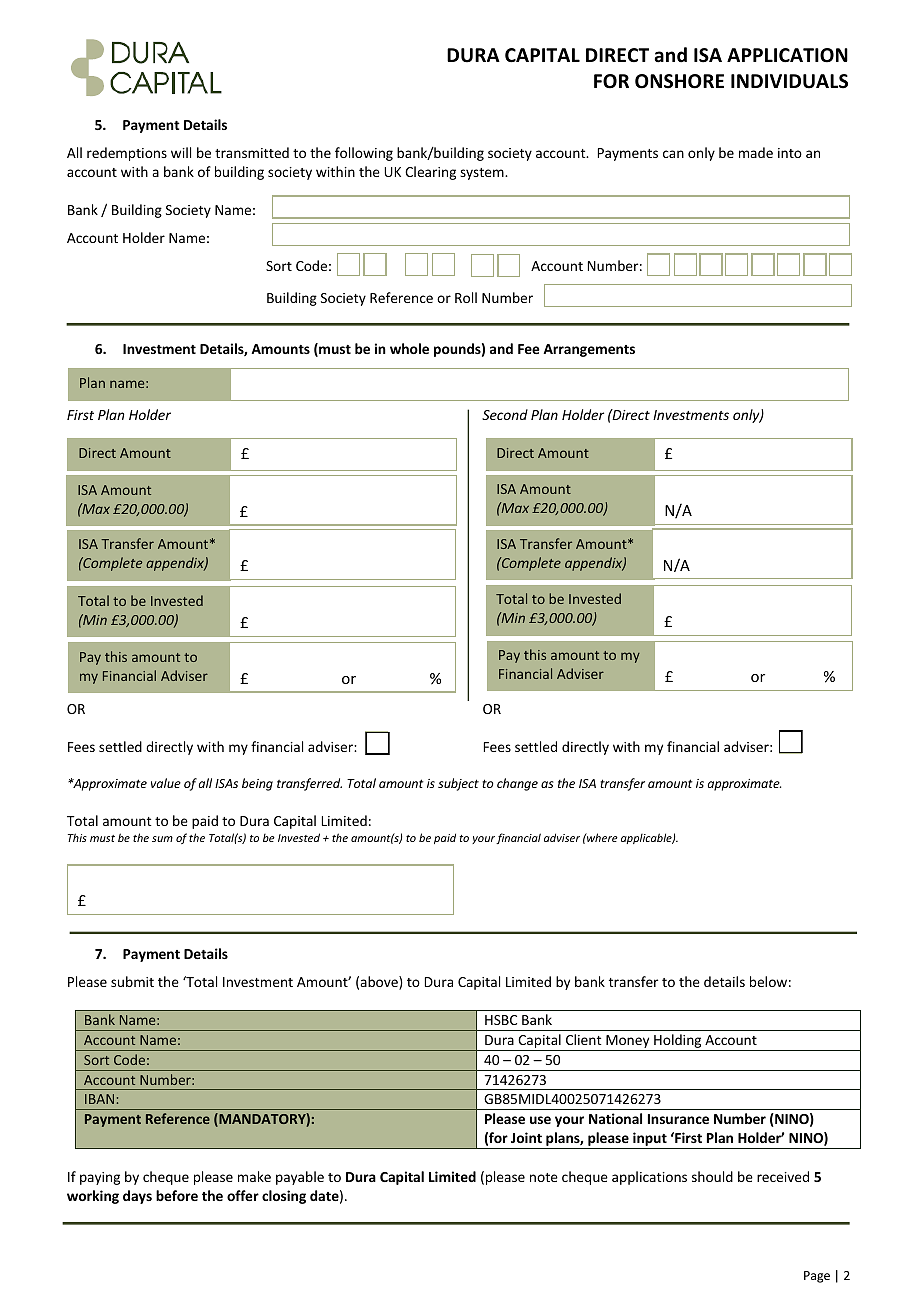 Image resolution: width=924 pixels, height=1308 pixels. What do you see at coordinates (430, 173) in the image?
I see `Clearing` at bounding box center [430, 173].
